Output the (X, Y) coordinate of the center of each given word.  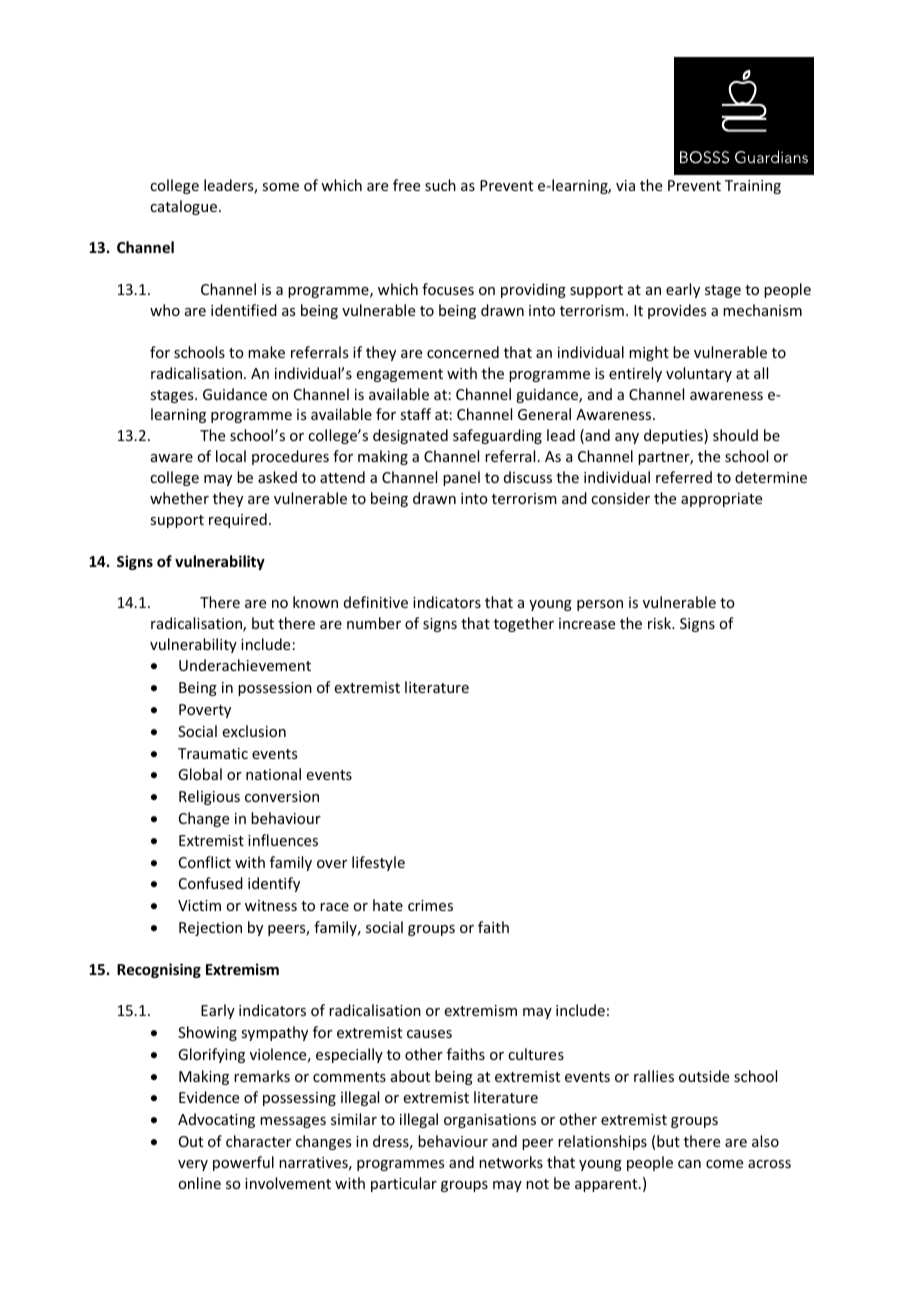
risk (660, 623)
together (524, 624)
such (440, 185)
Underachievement (245, 665)
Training (753, 187)
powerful (243, 1163)
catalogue (185, 207)
